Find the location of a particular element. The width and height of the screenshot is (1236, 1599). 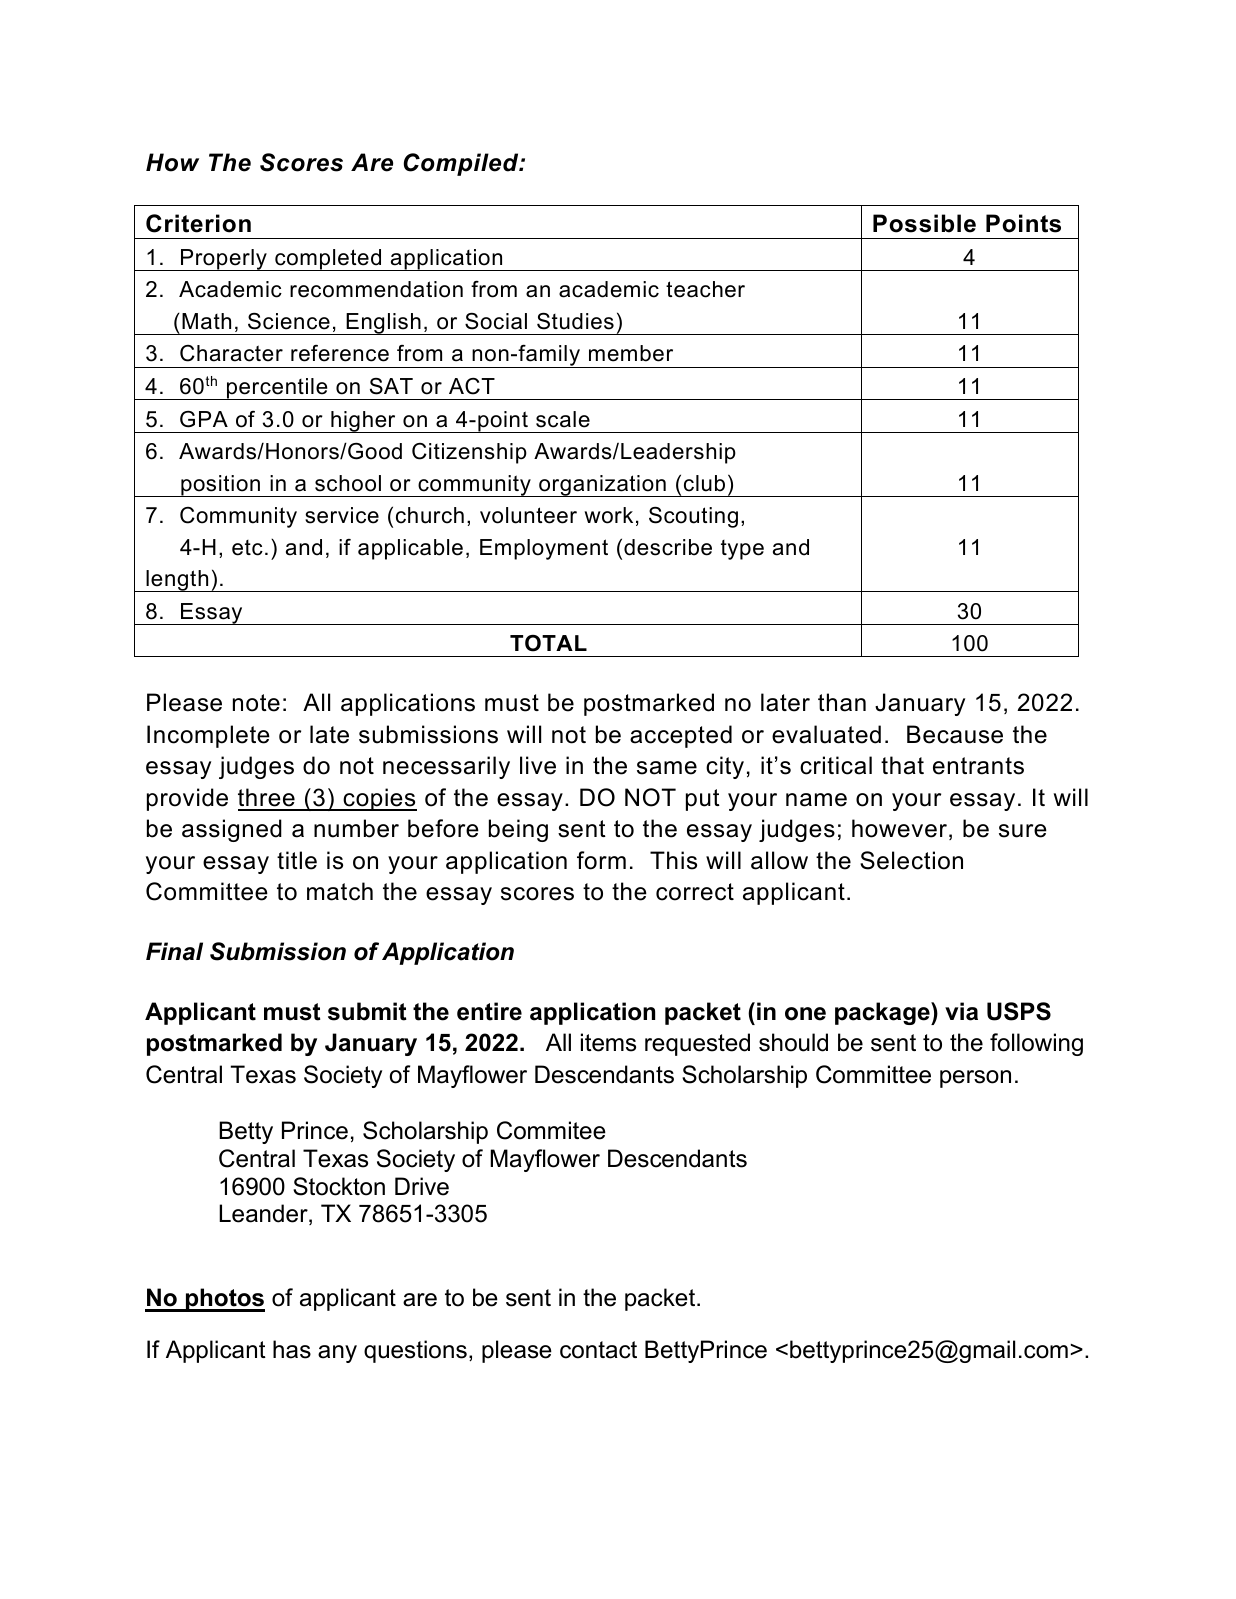

Incomplete is located at coordinates (208, 736).
